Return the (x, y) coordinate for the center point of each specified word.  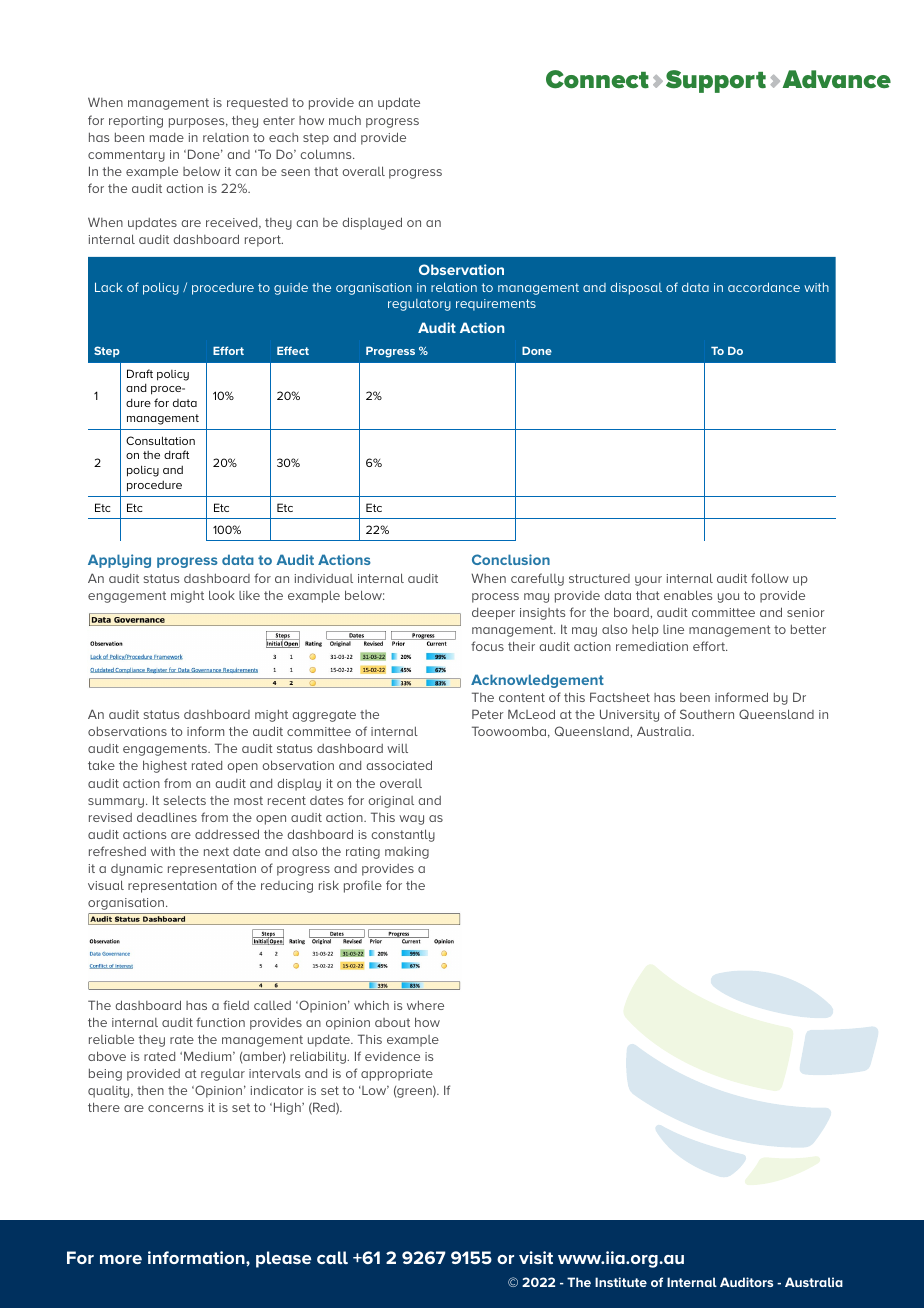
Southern (707, 714)
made (167, 137)
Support (716, 81)
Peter (488, 714)
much (345, 120)
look (222, 595)
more (121, 1259)
